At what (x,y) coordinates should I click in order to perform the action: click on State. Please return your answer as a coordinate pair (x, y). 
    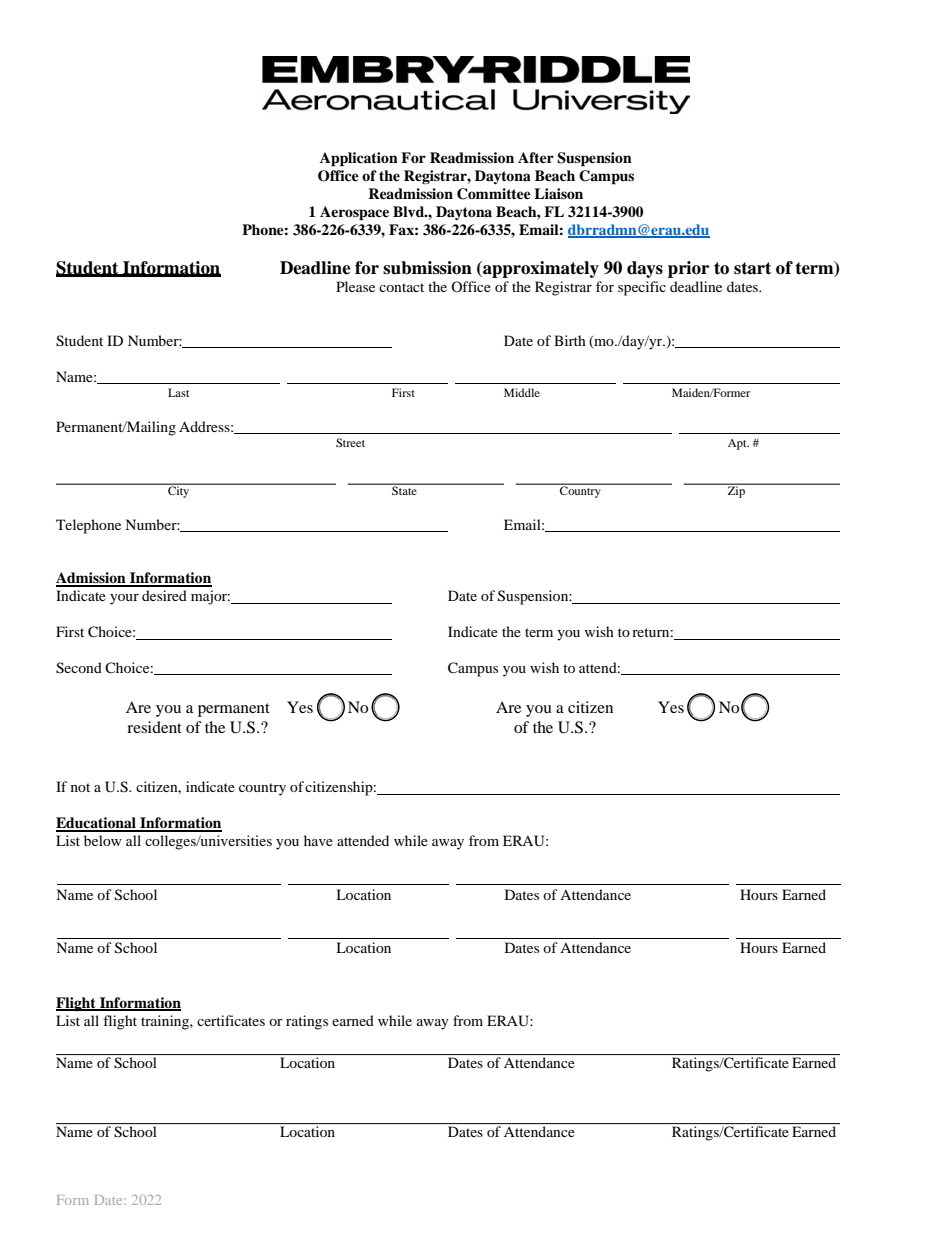
    Looking at the image, I should click on (404, 489).
